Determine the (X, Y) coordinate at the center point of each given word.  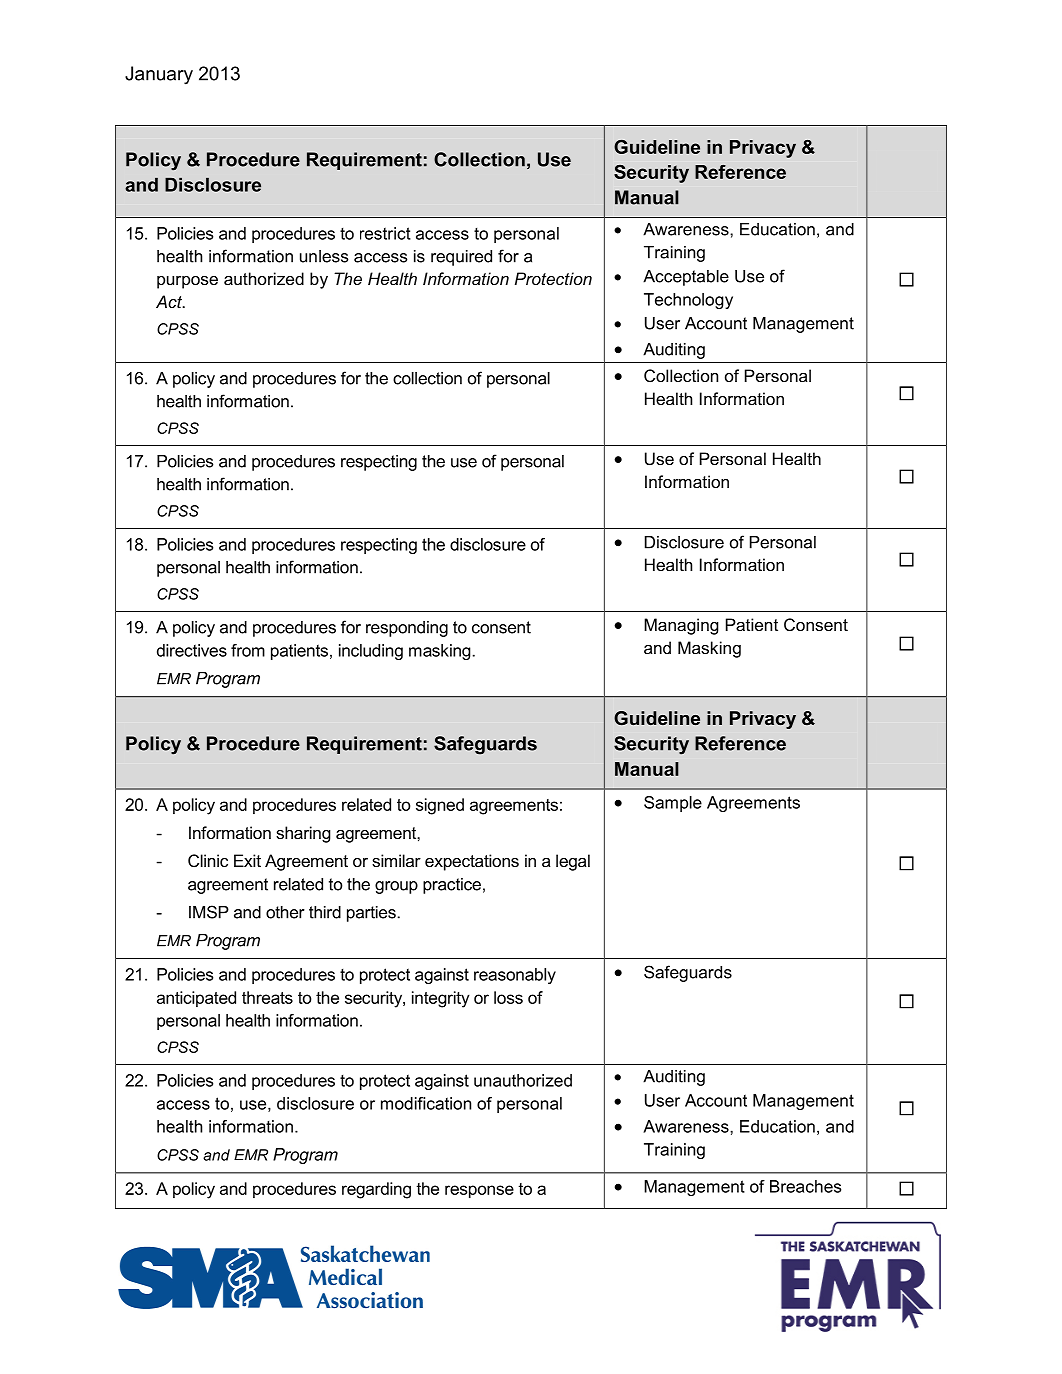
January (159, 75)
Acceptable (686, 278)
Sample (673, 804)
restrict (385, 233)
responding (407, 629)
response (479, 1191)
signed (440, 806)
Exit (247, 860)
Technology (688, 301)
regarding (376, 1190)
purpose (187, 282)
